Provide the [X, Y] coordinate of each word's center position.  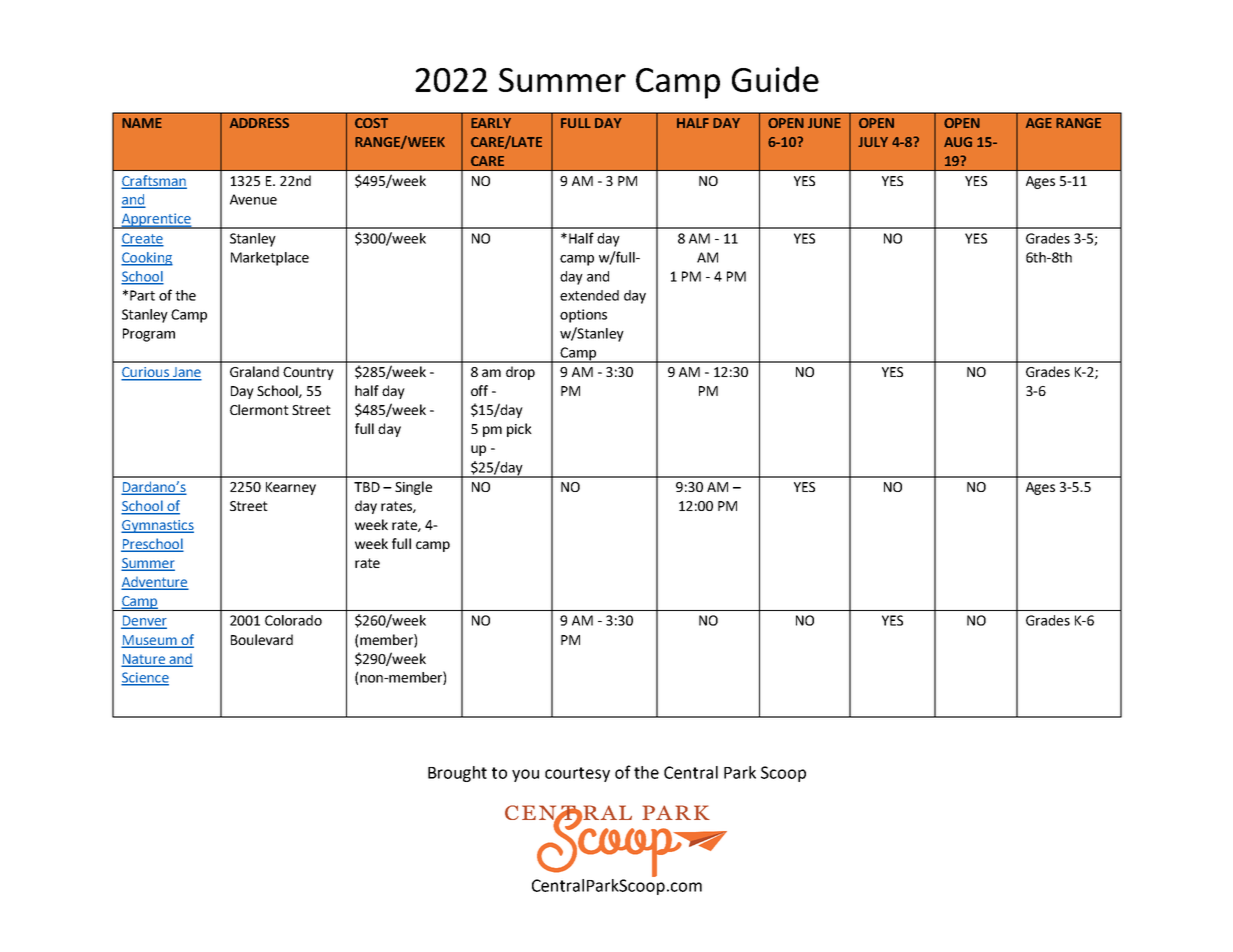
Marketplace [270, 259]
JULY [873, 142]
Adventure [155, 583]
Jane [186, 373]
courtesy [577, 774]
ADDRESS [259, 123]
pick [519, 430]
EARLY [491, 123]
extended [589, 295]
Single [413, 488]
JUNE [824, 123]
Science [145, 678]
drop [520, 373]
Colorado [293, 620]
